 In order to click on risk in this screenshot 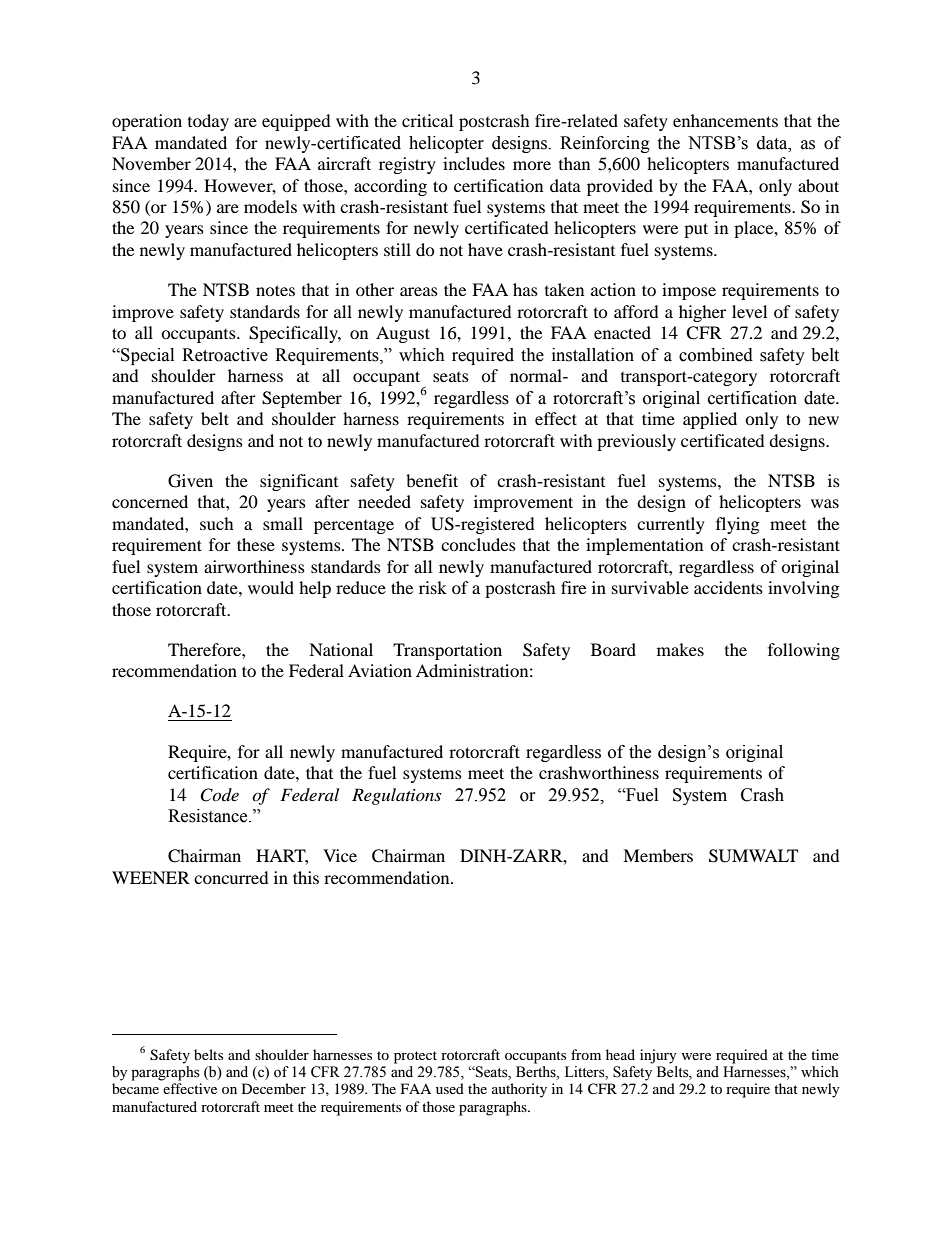, I will do `click(433, 587)`.
